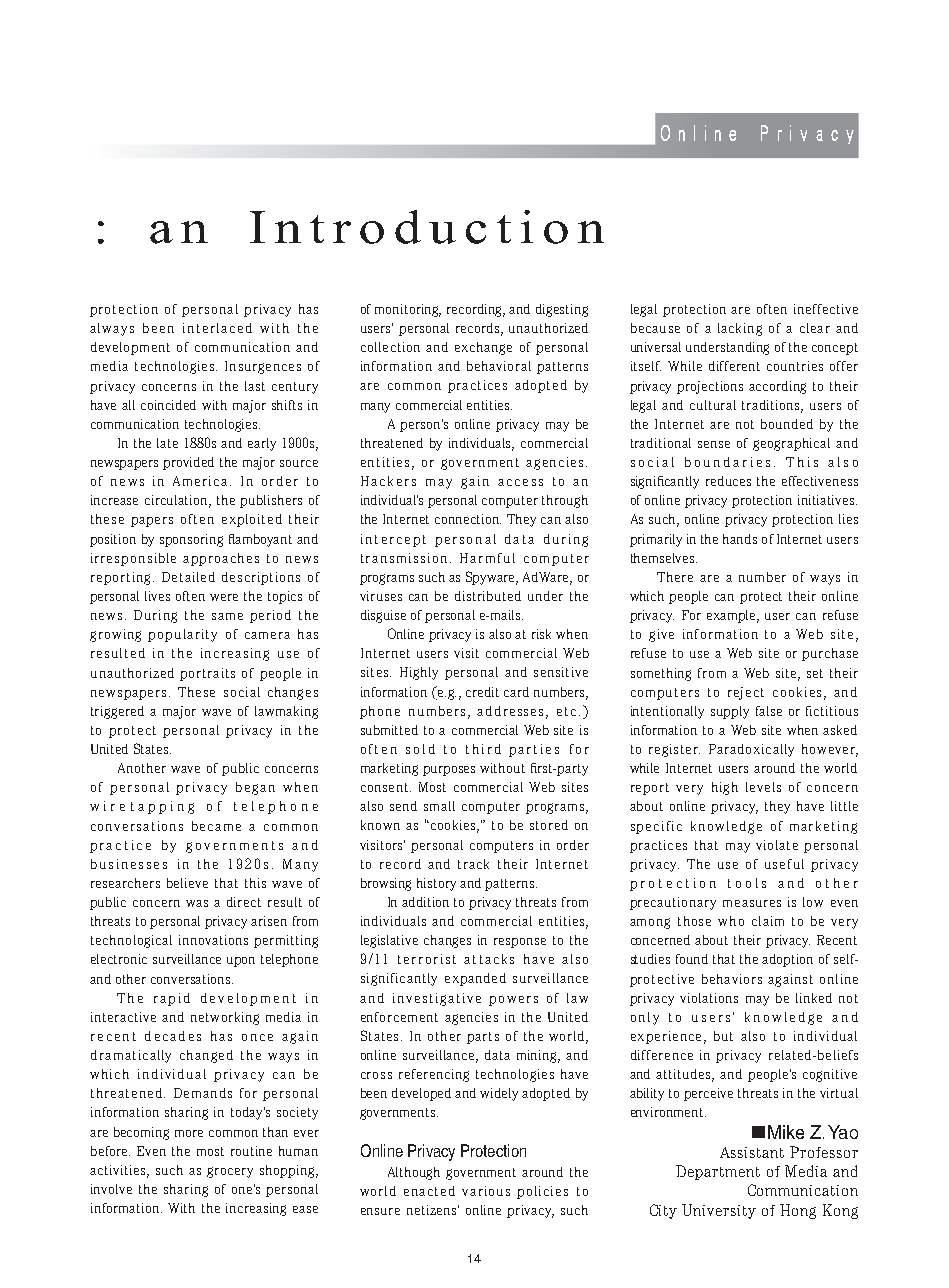 This screenshot has height=1288, width=949. Describe the element at coordinates (769, 711) in the screenshot. I see `false` at that location.
